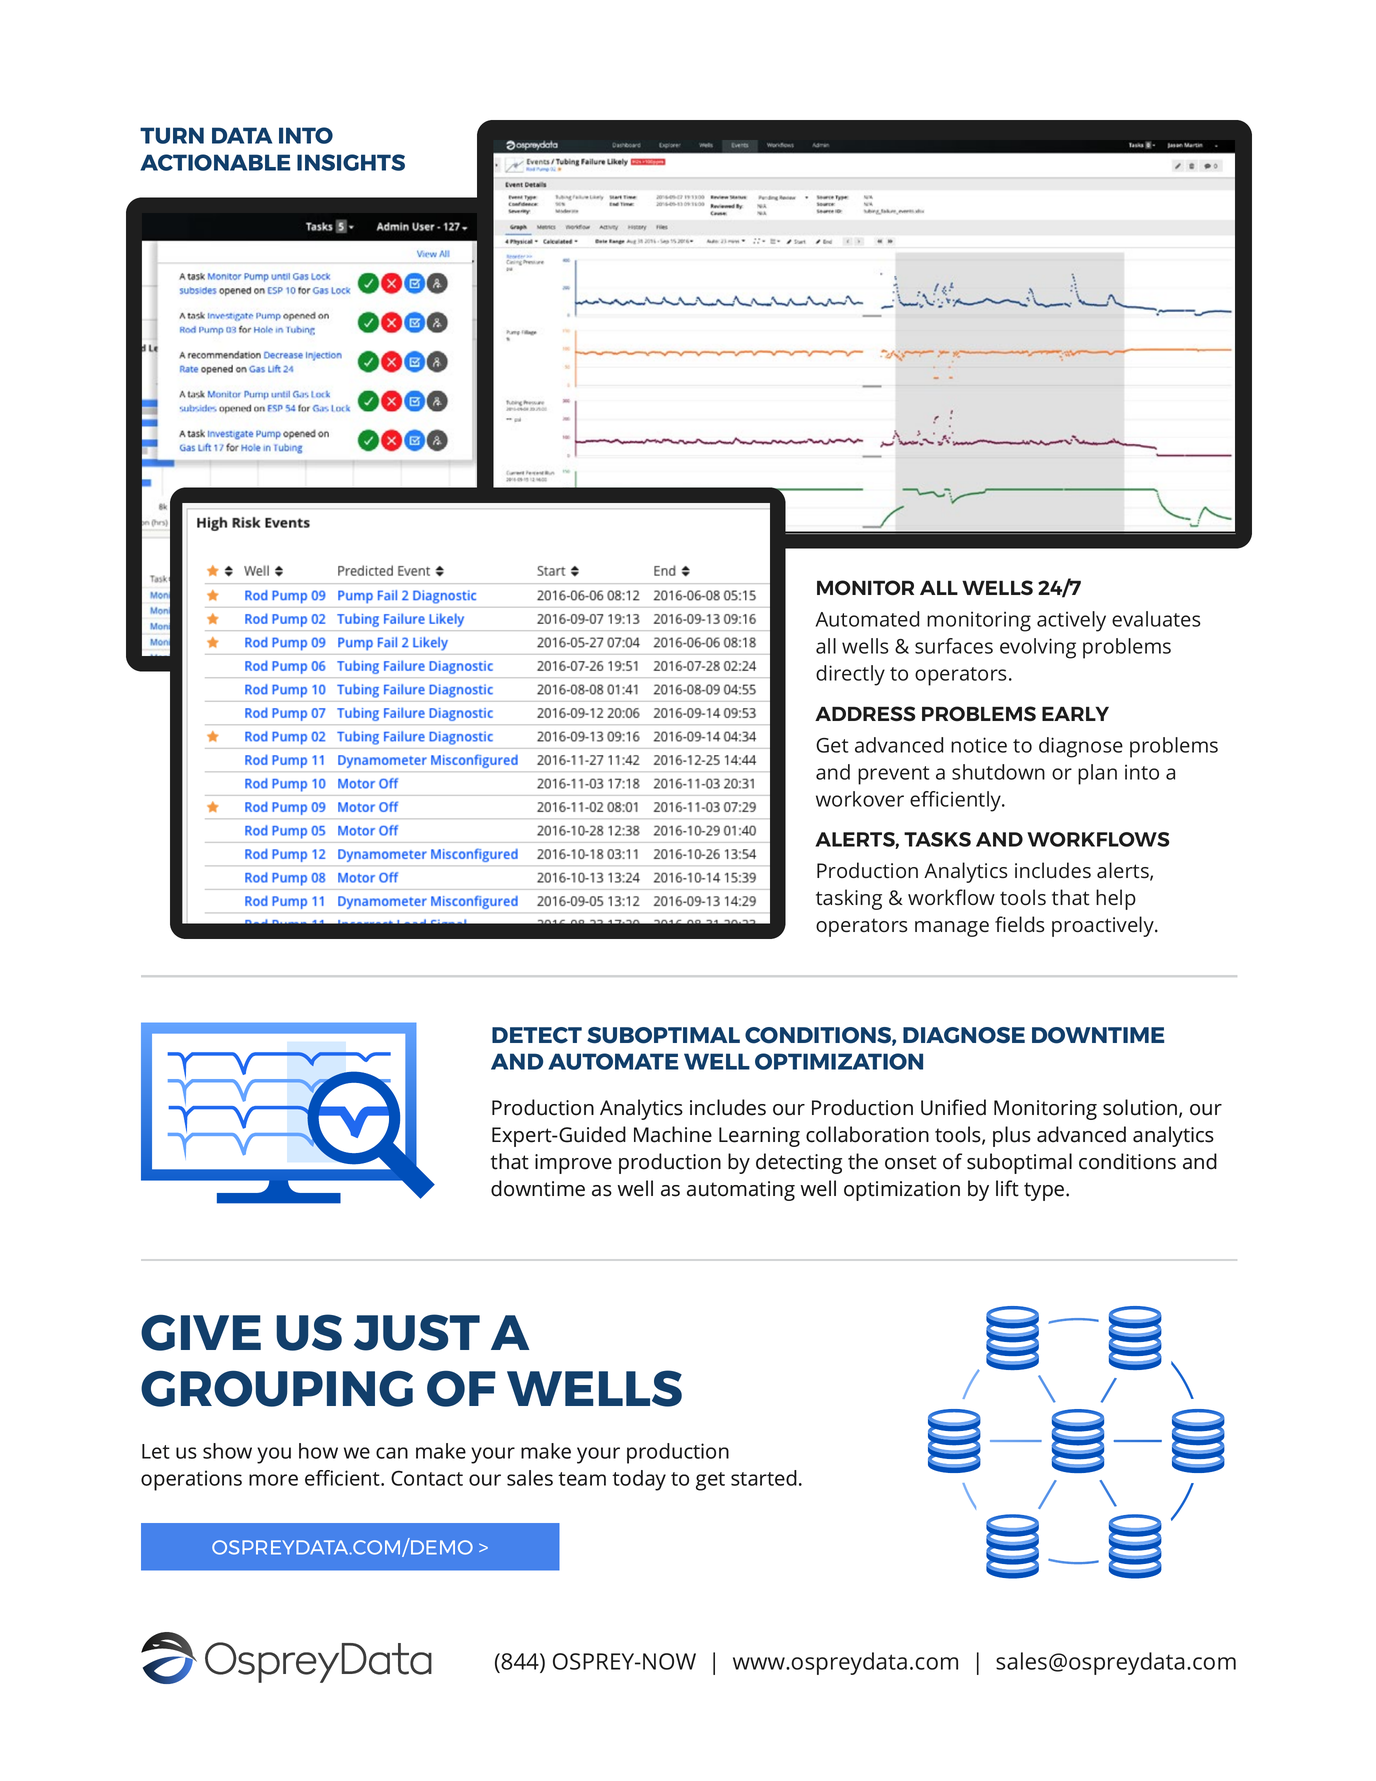 Image resolution: width=1376 pixels, height=1781 pixels. Describe the element at coordinates (215, 162) in the image. I see `ACTIONABLE` at that location.
